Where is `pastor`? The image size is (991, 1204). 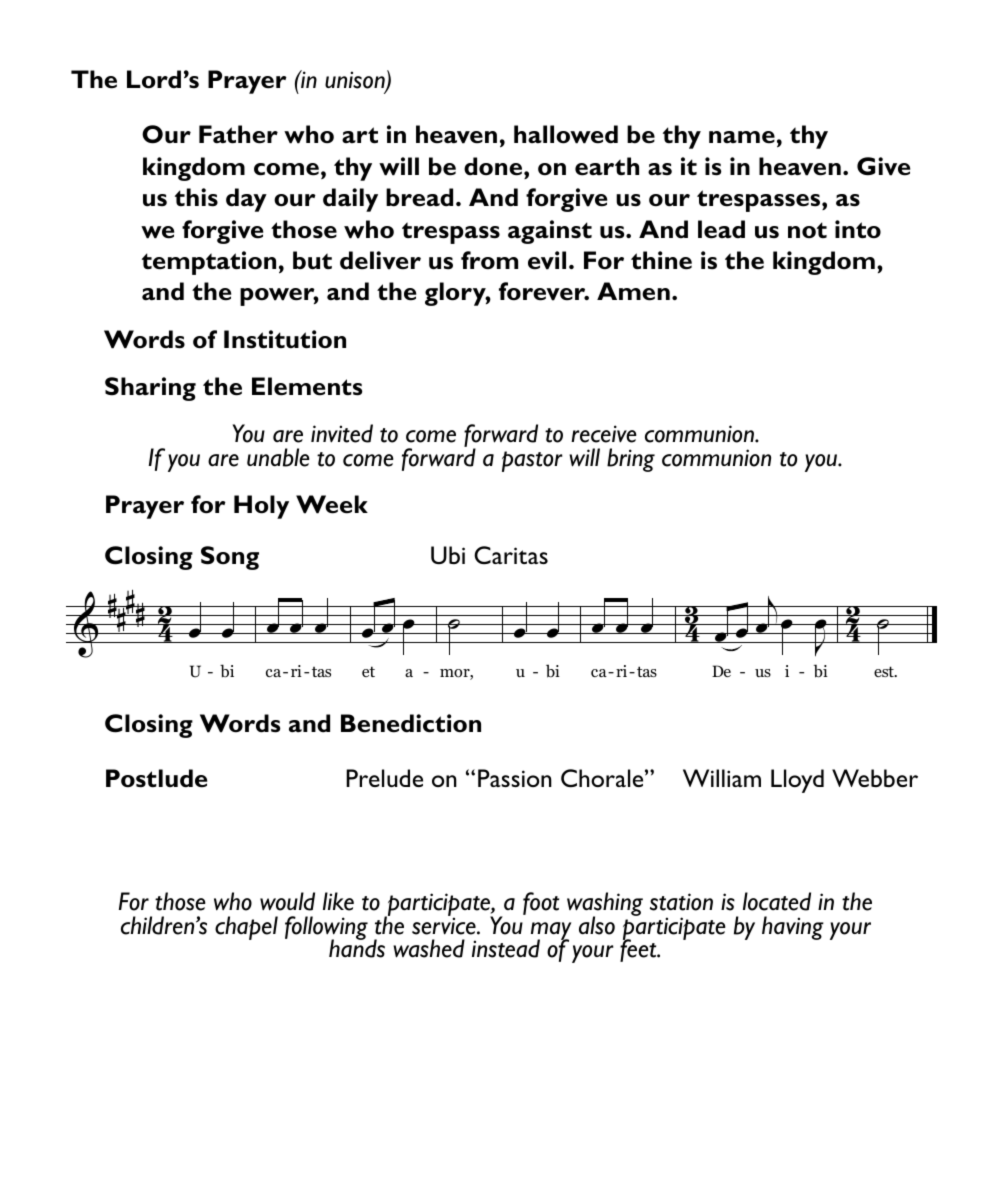 pastor is located at coordinates (532, 461).
